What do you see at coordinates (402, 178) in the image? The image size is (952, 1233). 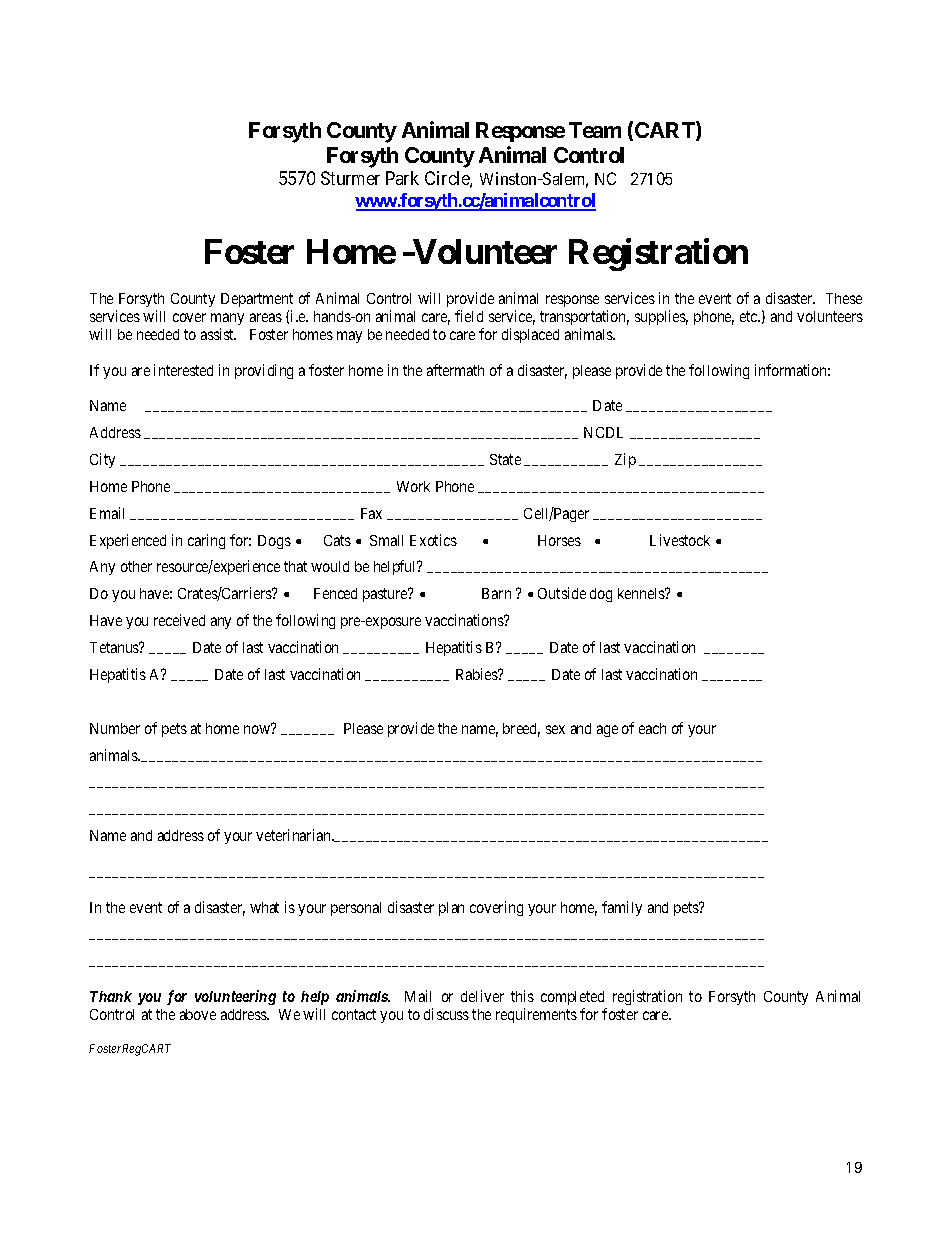 I see `Park` at bounding box center [402, 178].
